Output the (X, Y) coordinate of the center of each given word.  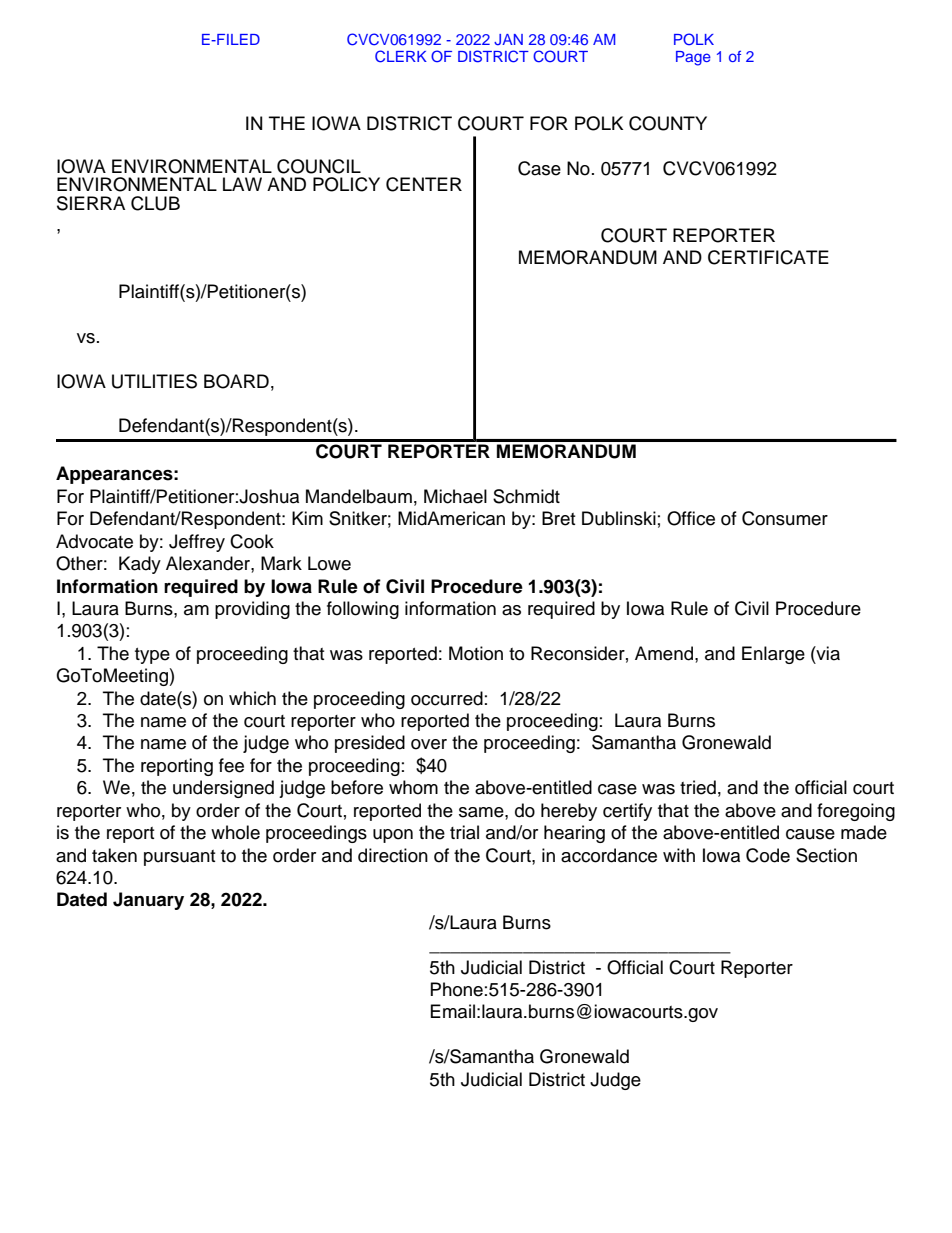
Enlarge (773, 655)
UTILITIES (154, 381)
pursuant (179, 858)
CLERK (401, 56)
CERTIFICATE (768, 257)
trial (464, 832)
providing (252, 610)
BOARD (236, 381)
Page (693, 58)
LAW (242, 184)
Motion (476, 653)
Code (768, 855)
